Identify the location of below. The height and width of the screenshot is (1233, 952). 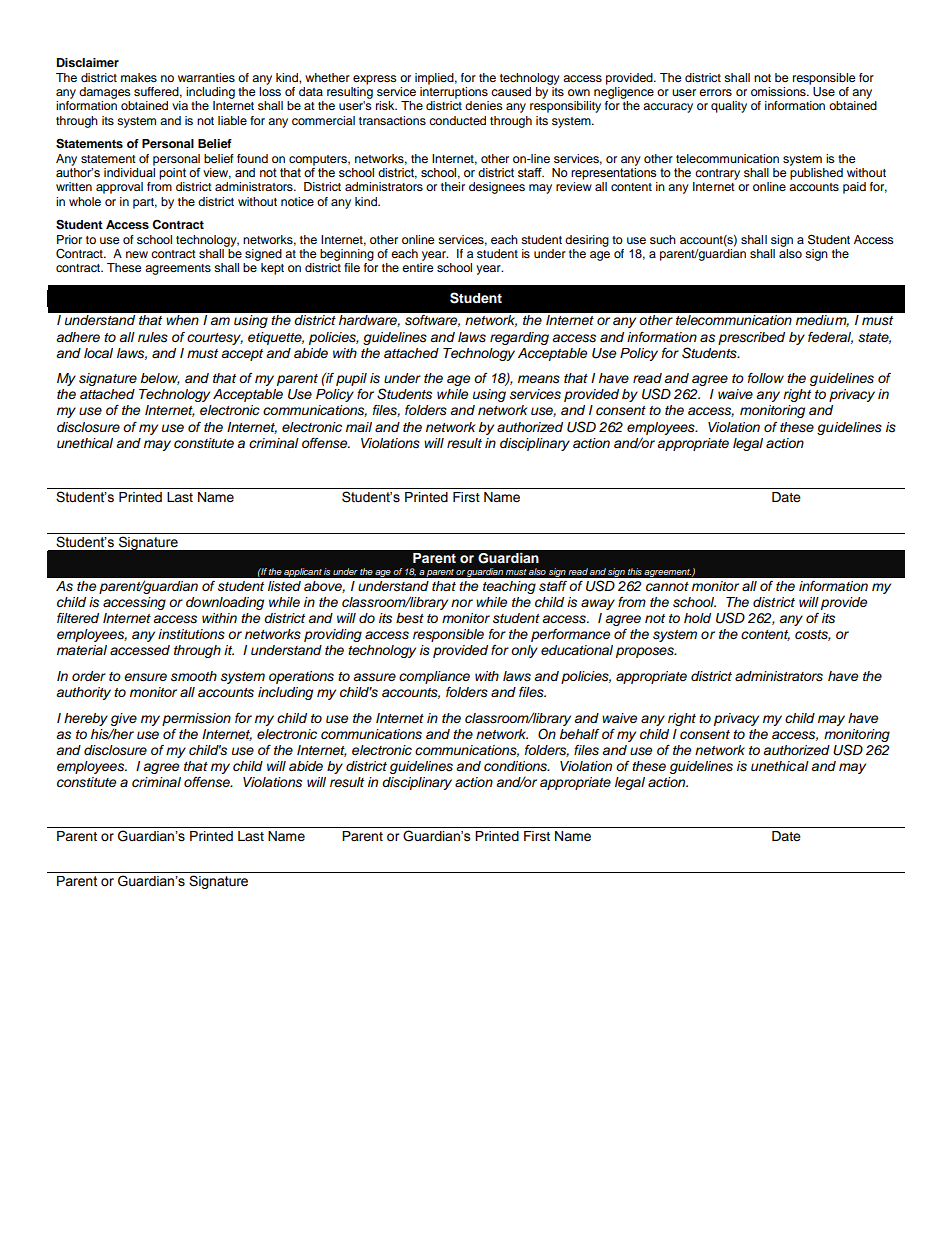
(160, 379).
